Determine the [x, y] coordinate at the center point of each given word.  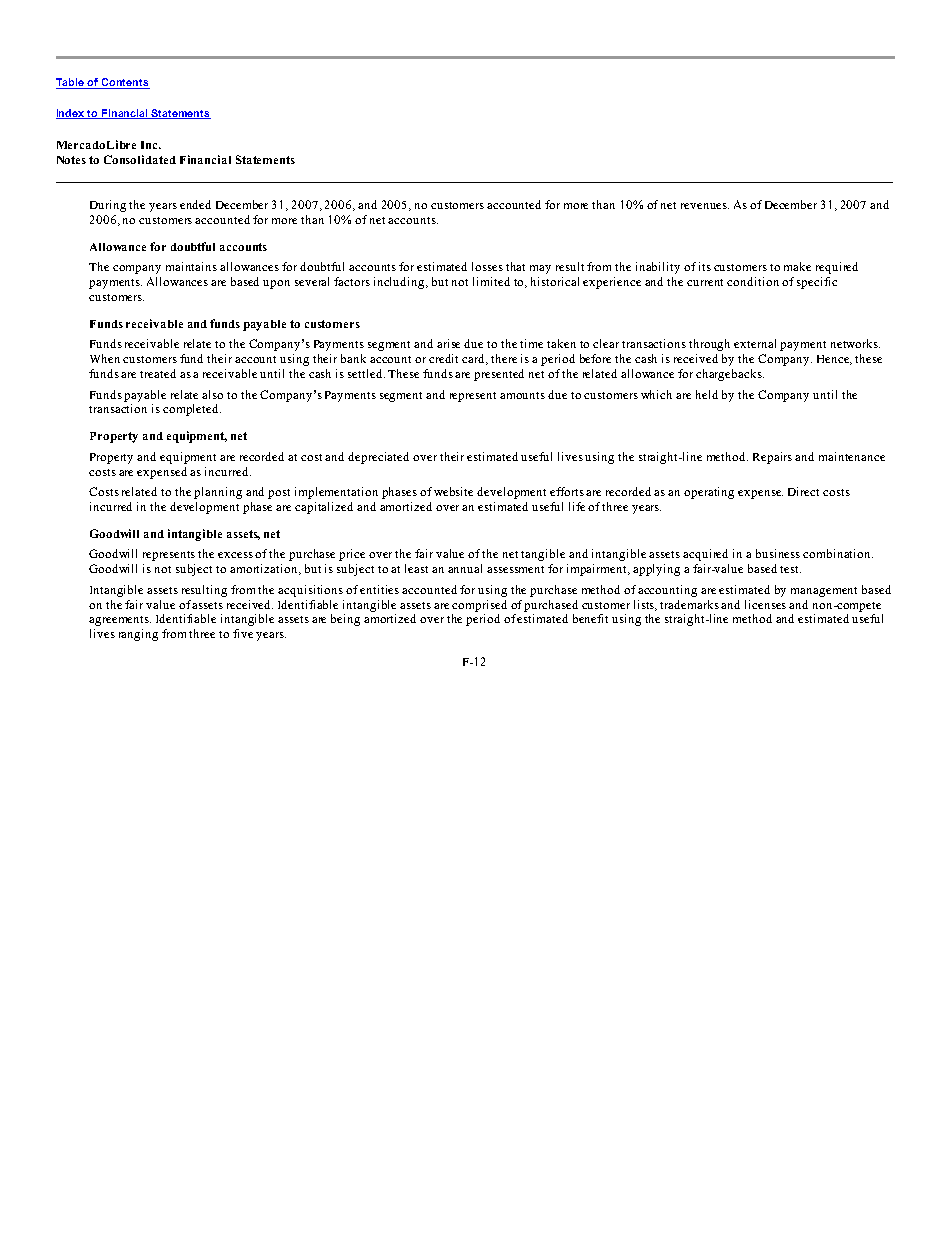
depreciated [378, 458]
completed [192, 410]
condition [753, 281]
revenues [705, 206]
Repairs [772, 458]
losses [487, 266]
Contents [125, 83]
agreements [120, 621]
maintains [191, 266]
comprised [479, 606]
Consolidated [140, 159]
